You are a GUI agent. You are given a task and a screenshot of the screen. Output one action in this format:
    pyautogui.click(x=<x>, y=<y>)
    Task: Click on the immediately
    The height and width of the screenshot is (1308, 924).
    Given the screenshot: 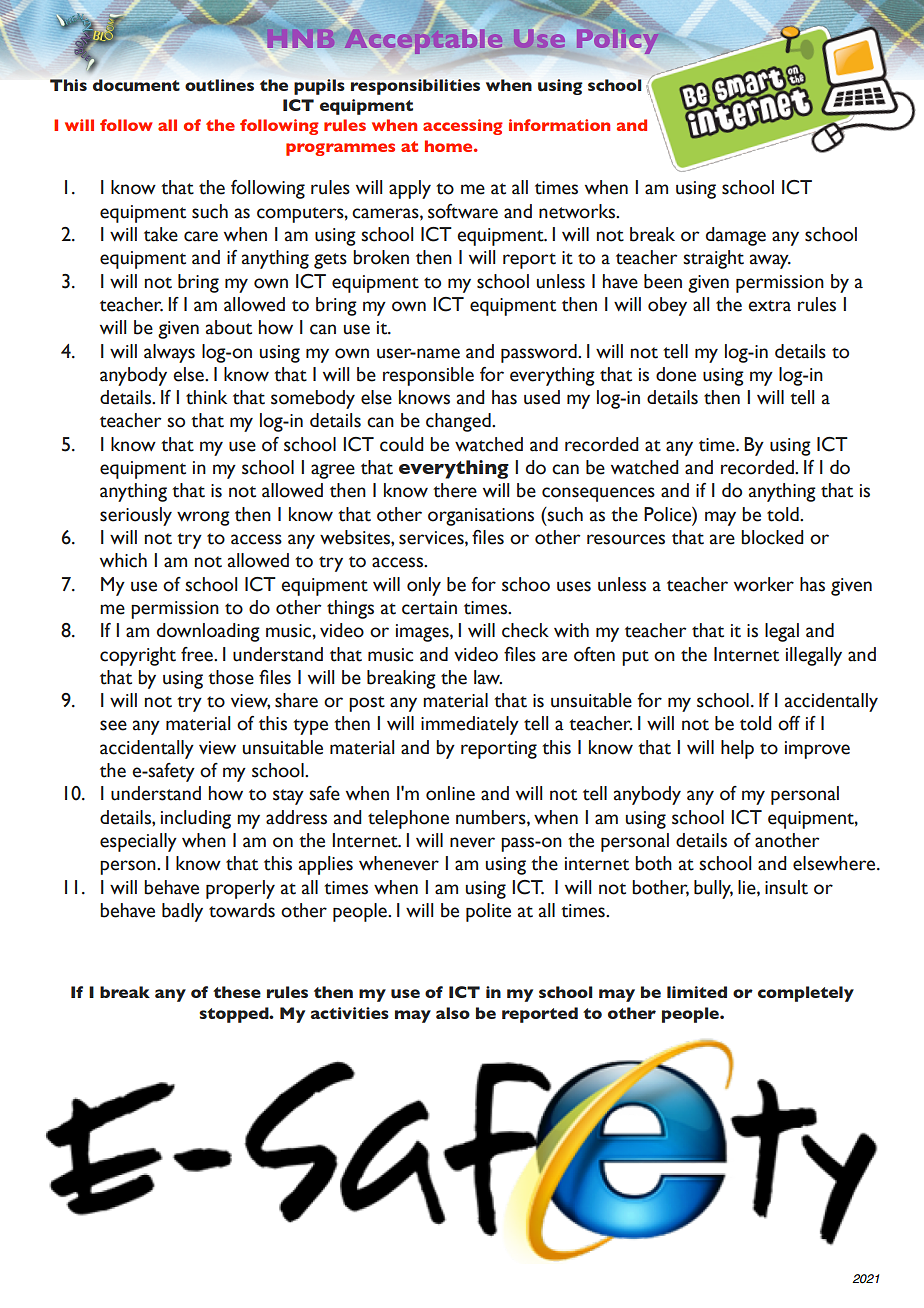 What is the action you would take?
    pyautogui.click(x=470, y=725)
